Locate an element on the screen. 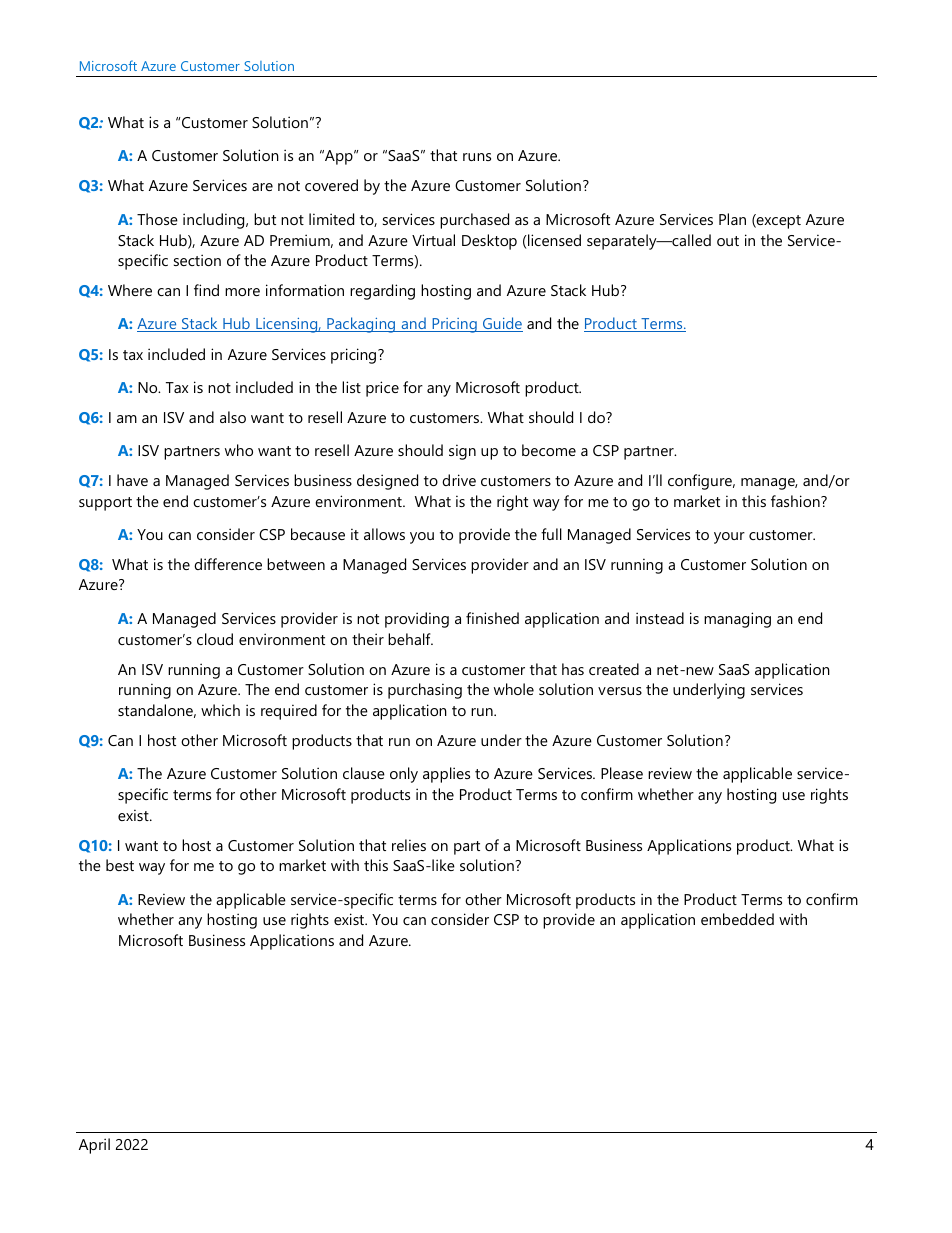 This screenshot has width=952, height=1233. Plan is located at coordinates (732, 219).
